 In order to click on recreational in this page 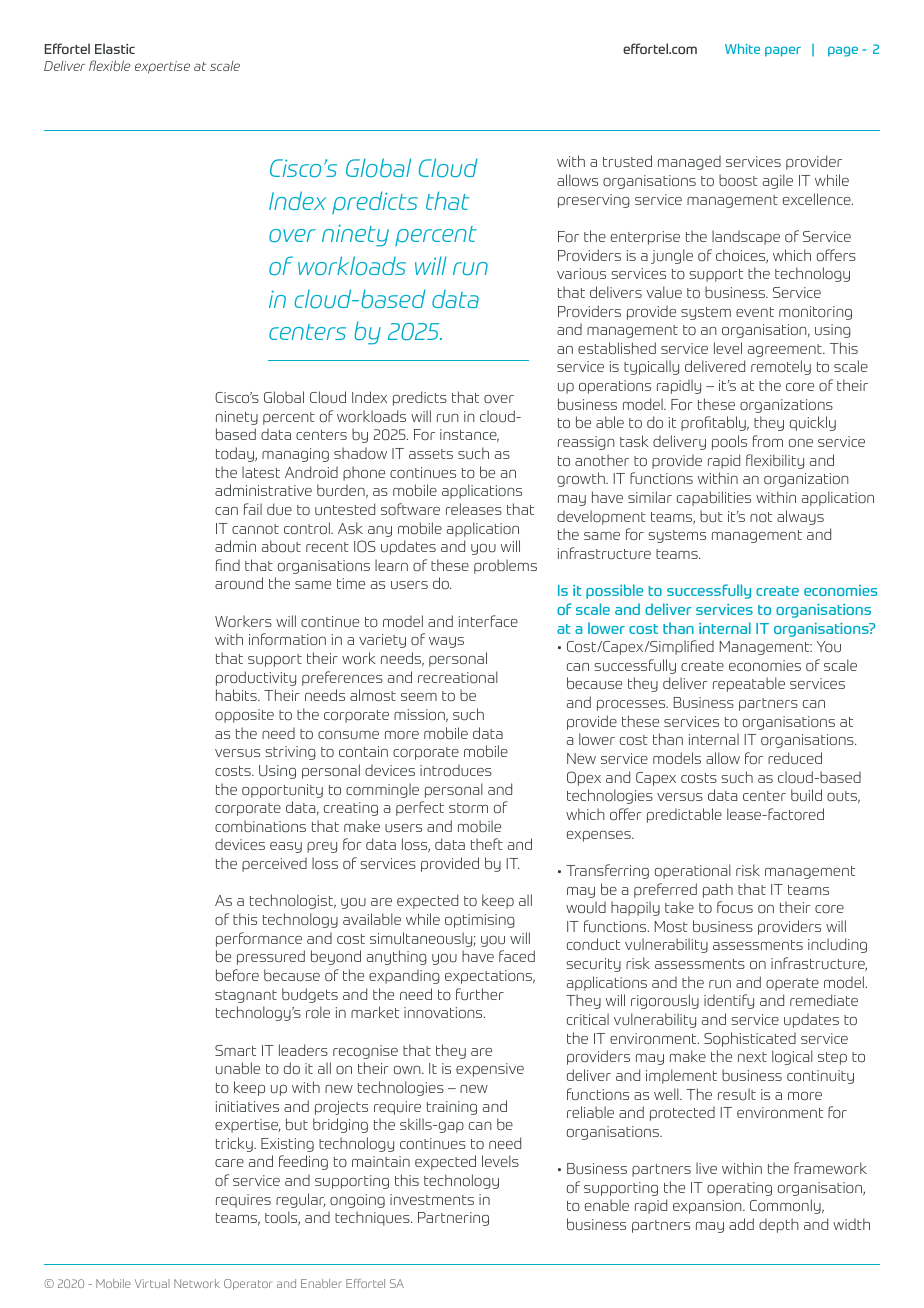, I will do `click(458, 677)`.
